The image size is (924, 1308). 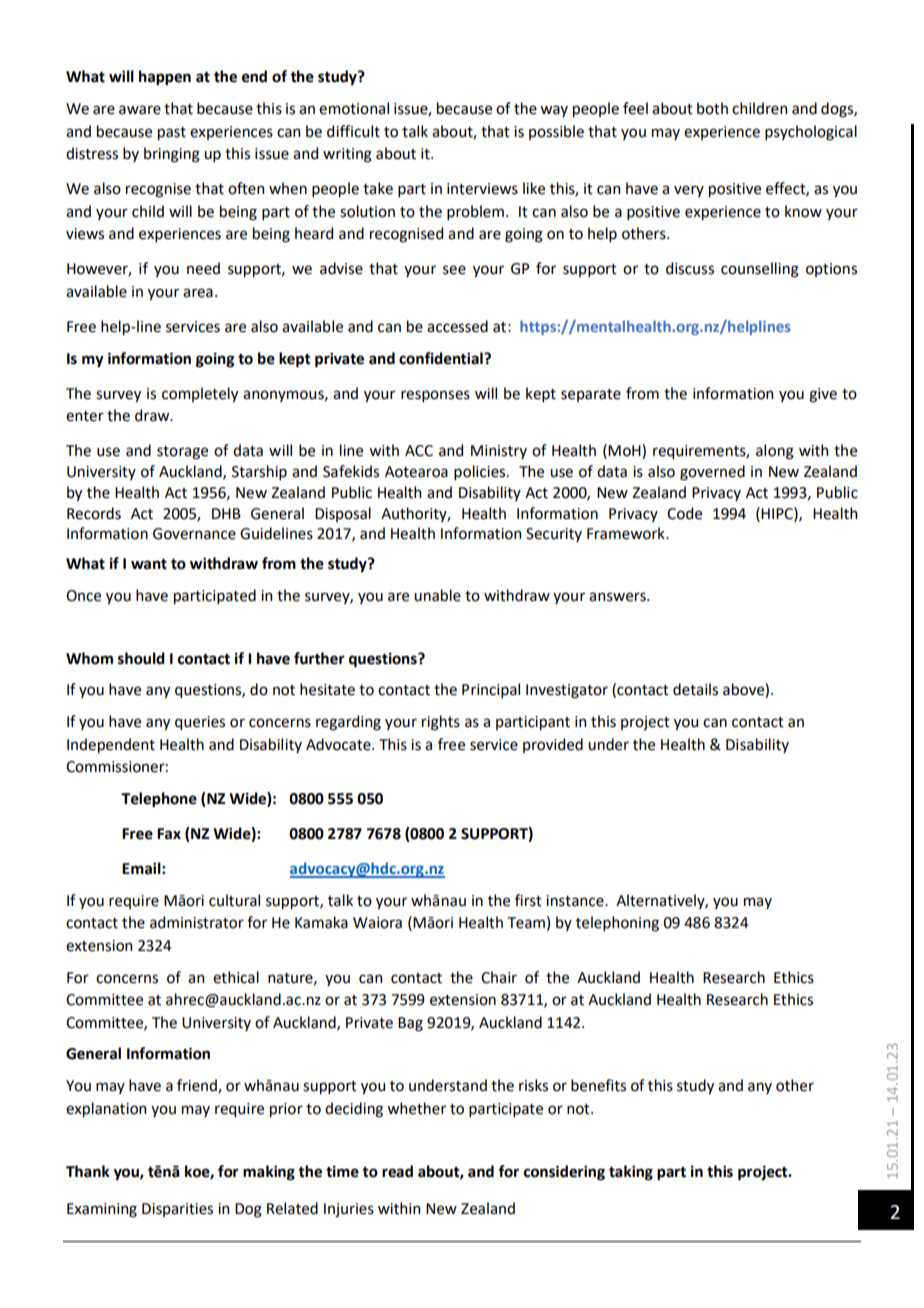 I want to click on Chair, so click(x=499, y=977).
